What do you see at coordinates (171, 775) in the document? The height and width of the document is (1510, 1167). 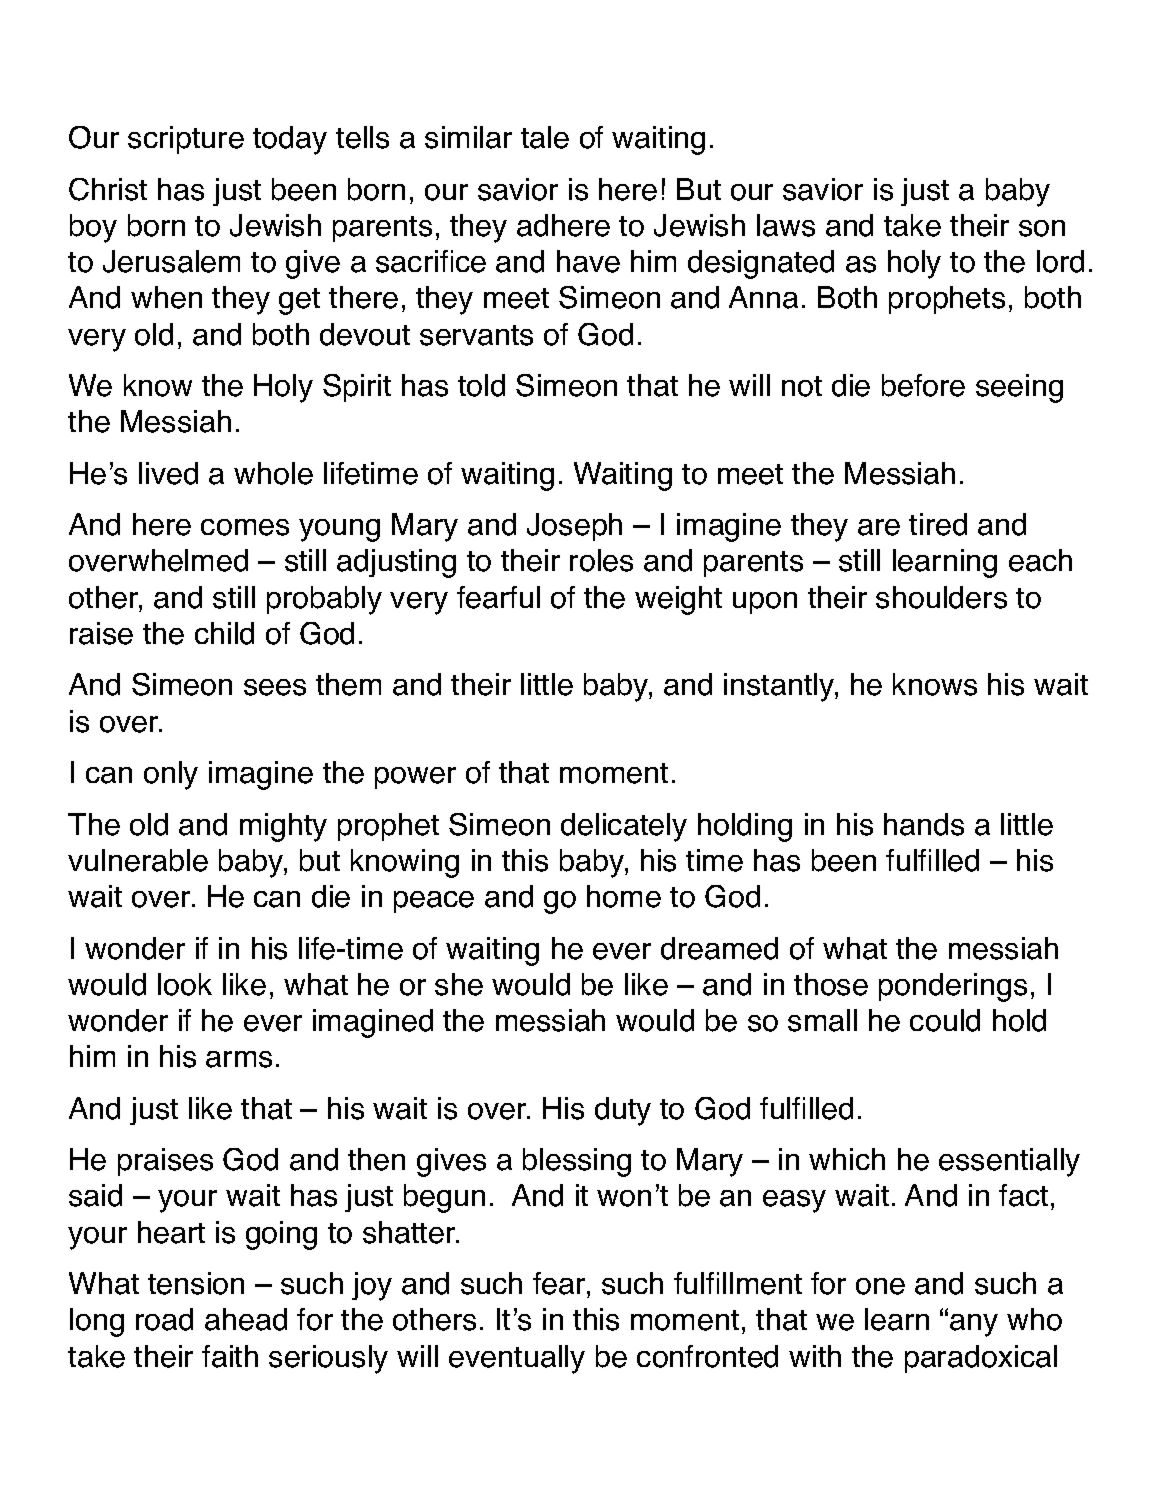 I see `only` at bounding box center [171, 775].
